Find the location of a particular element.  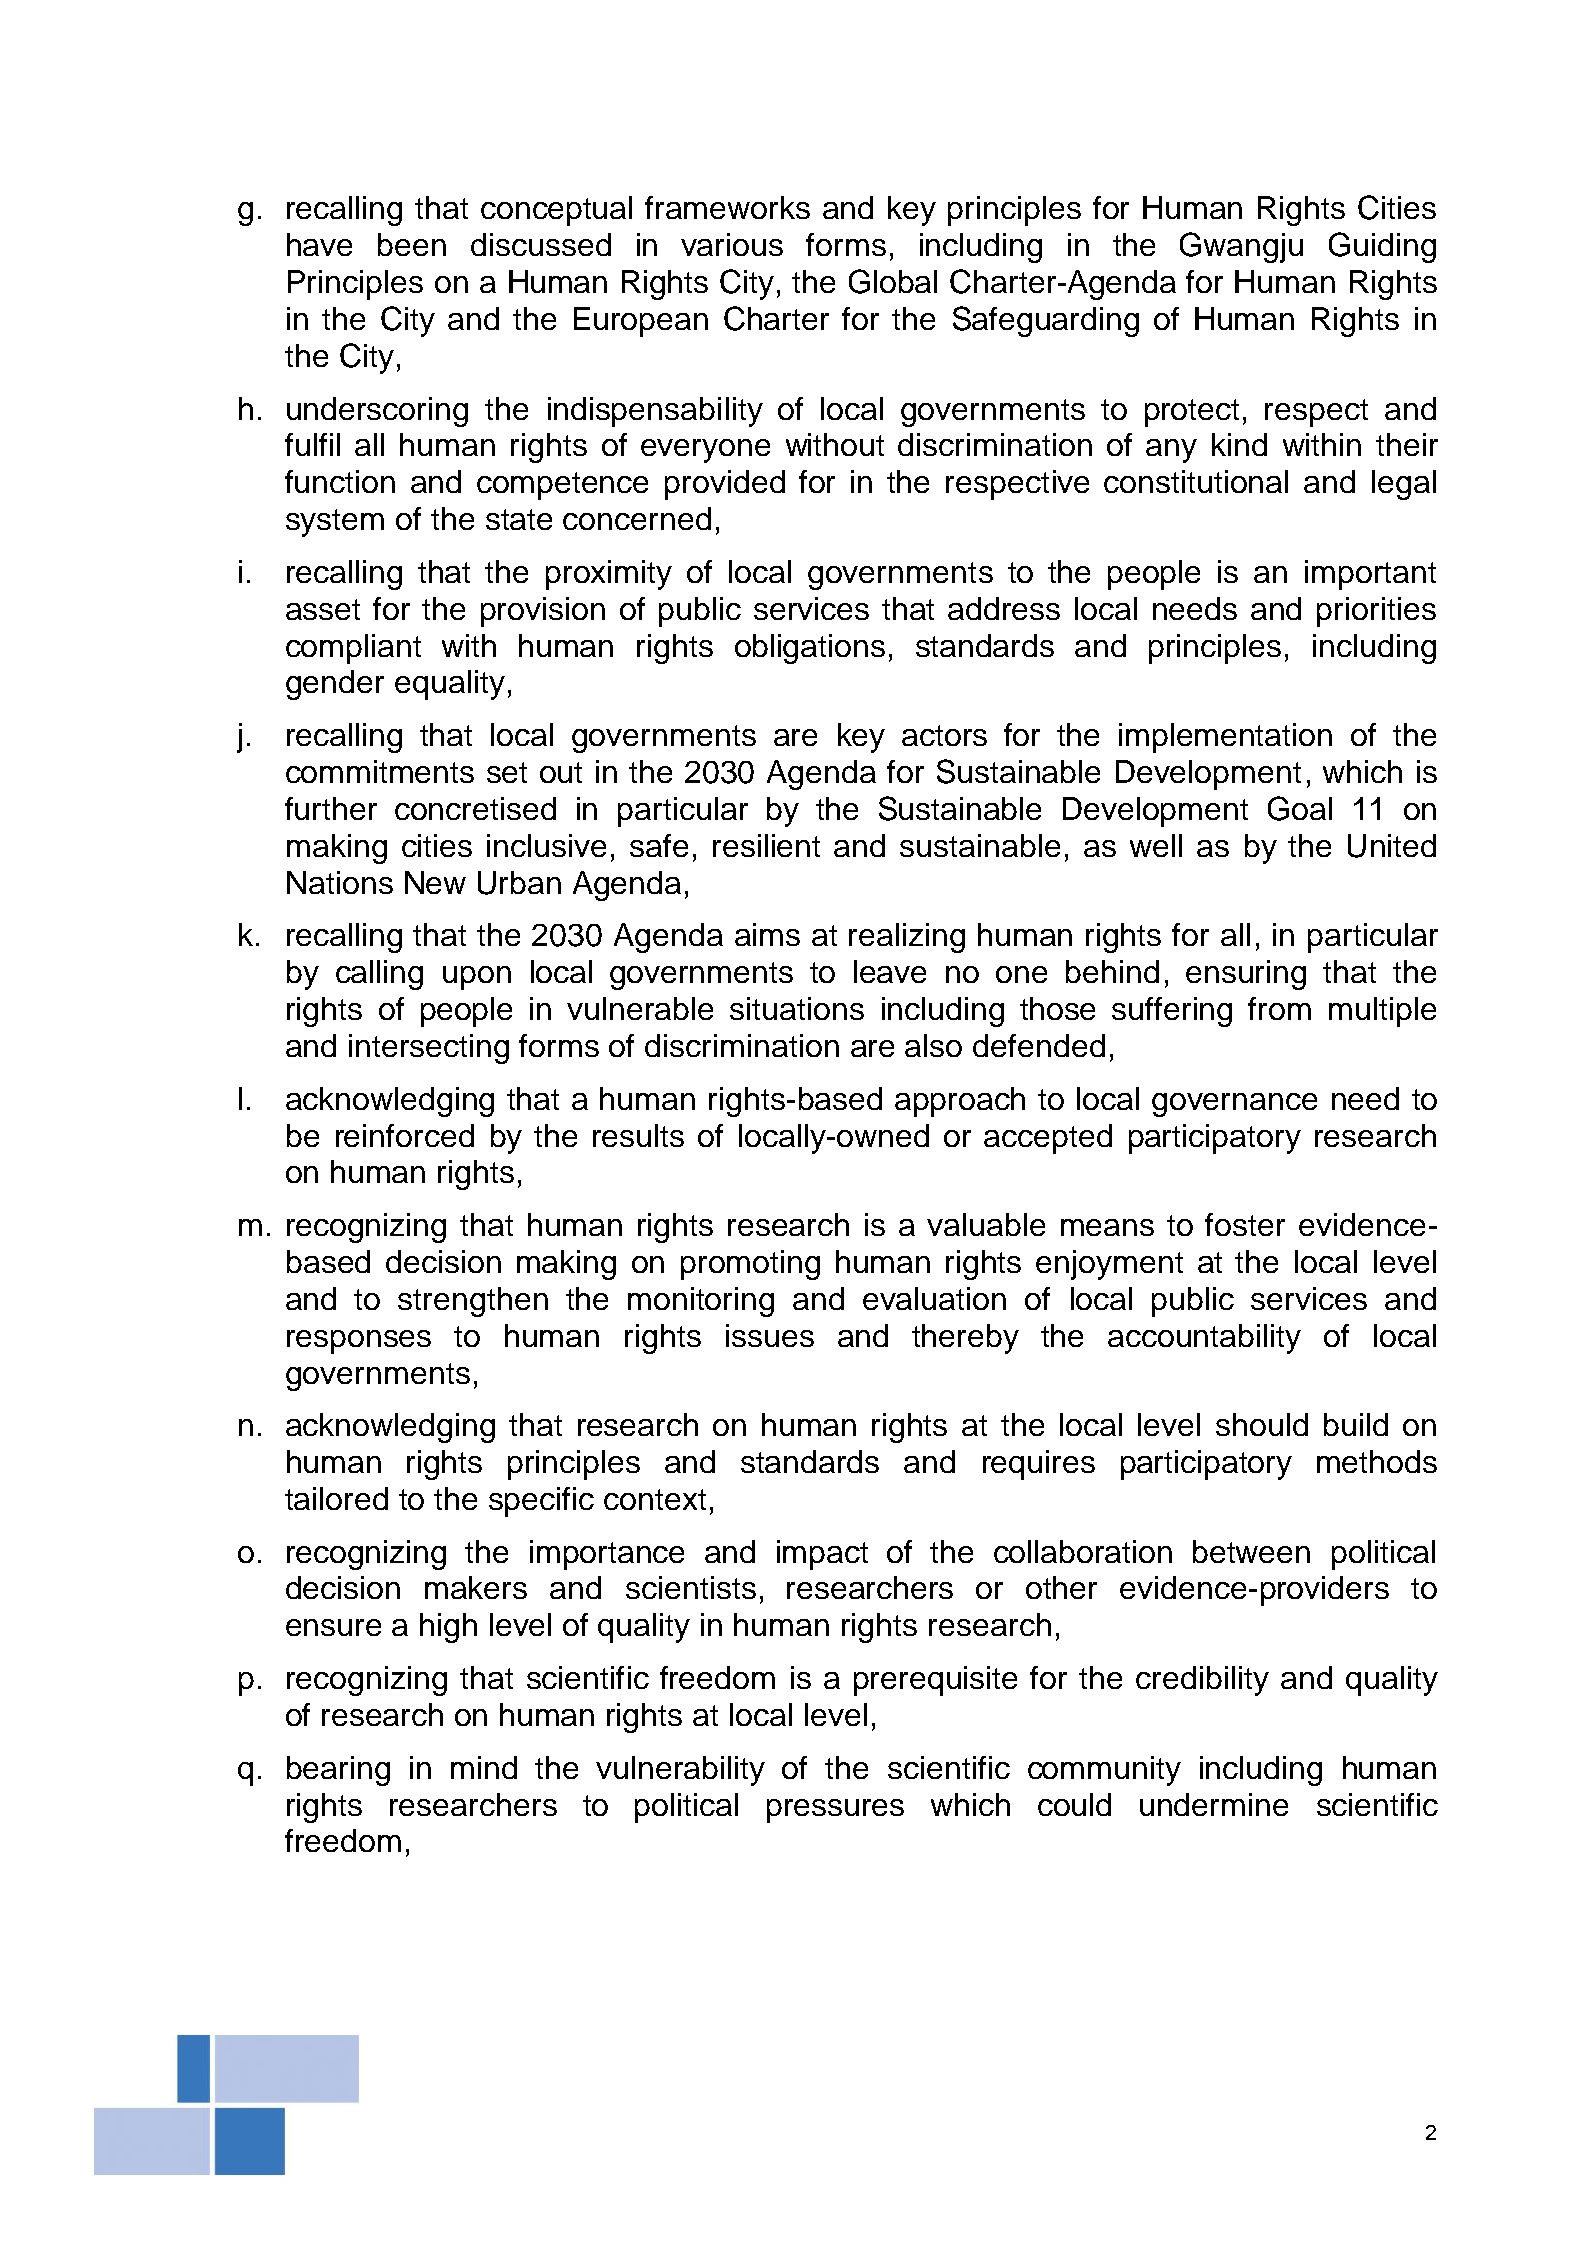

upon is located at coordinates (477, 978).
